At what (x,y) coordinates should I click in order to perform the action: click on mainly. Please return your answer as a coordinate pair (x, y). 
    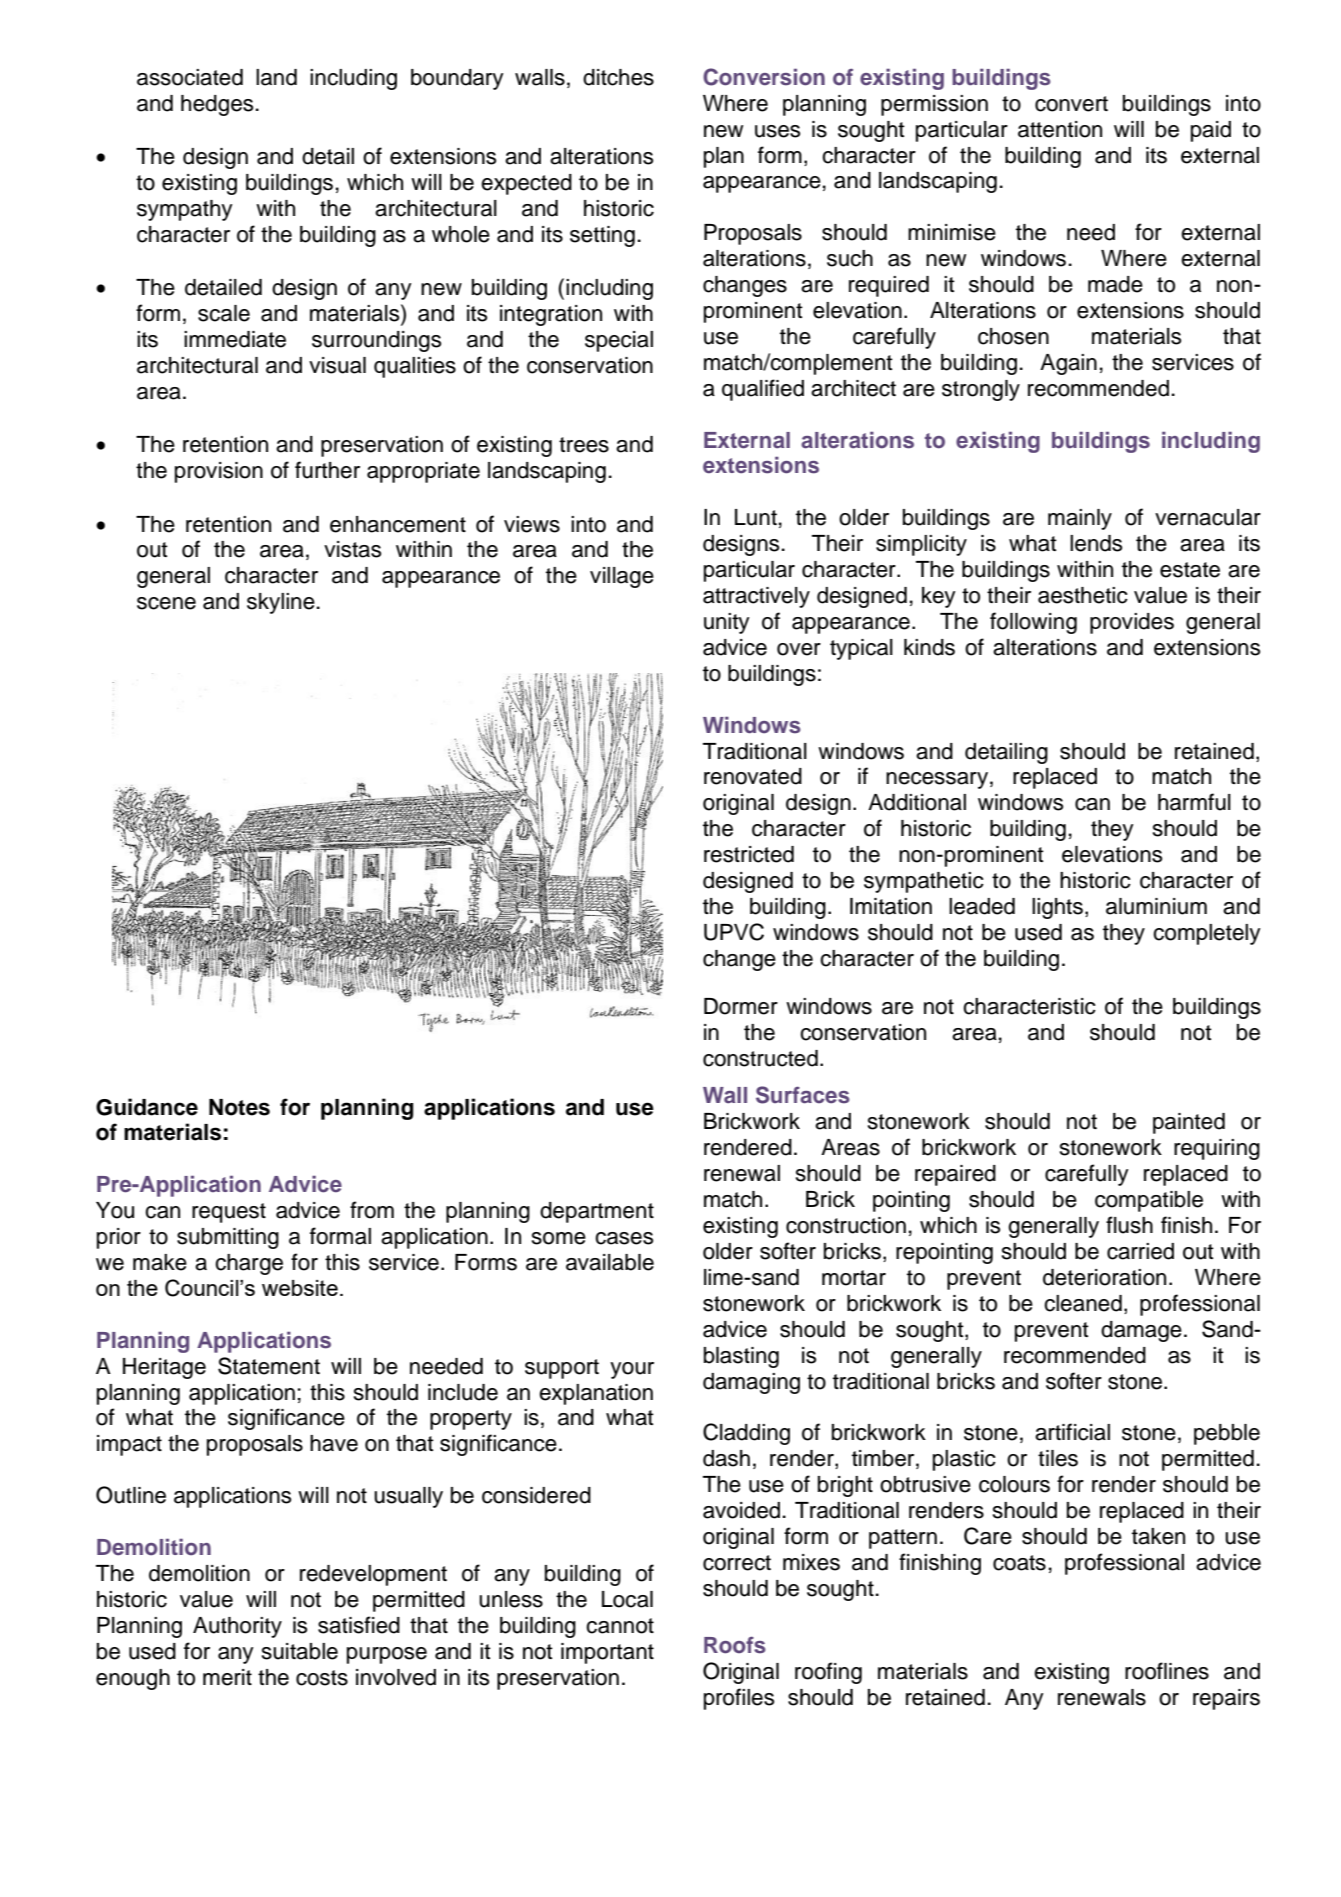
    Looking at the image, I should click on (1080, 519).
